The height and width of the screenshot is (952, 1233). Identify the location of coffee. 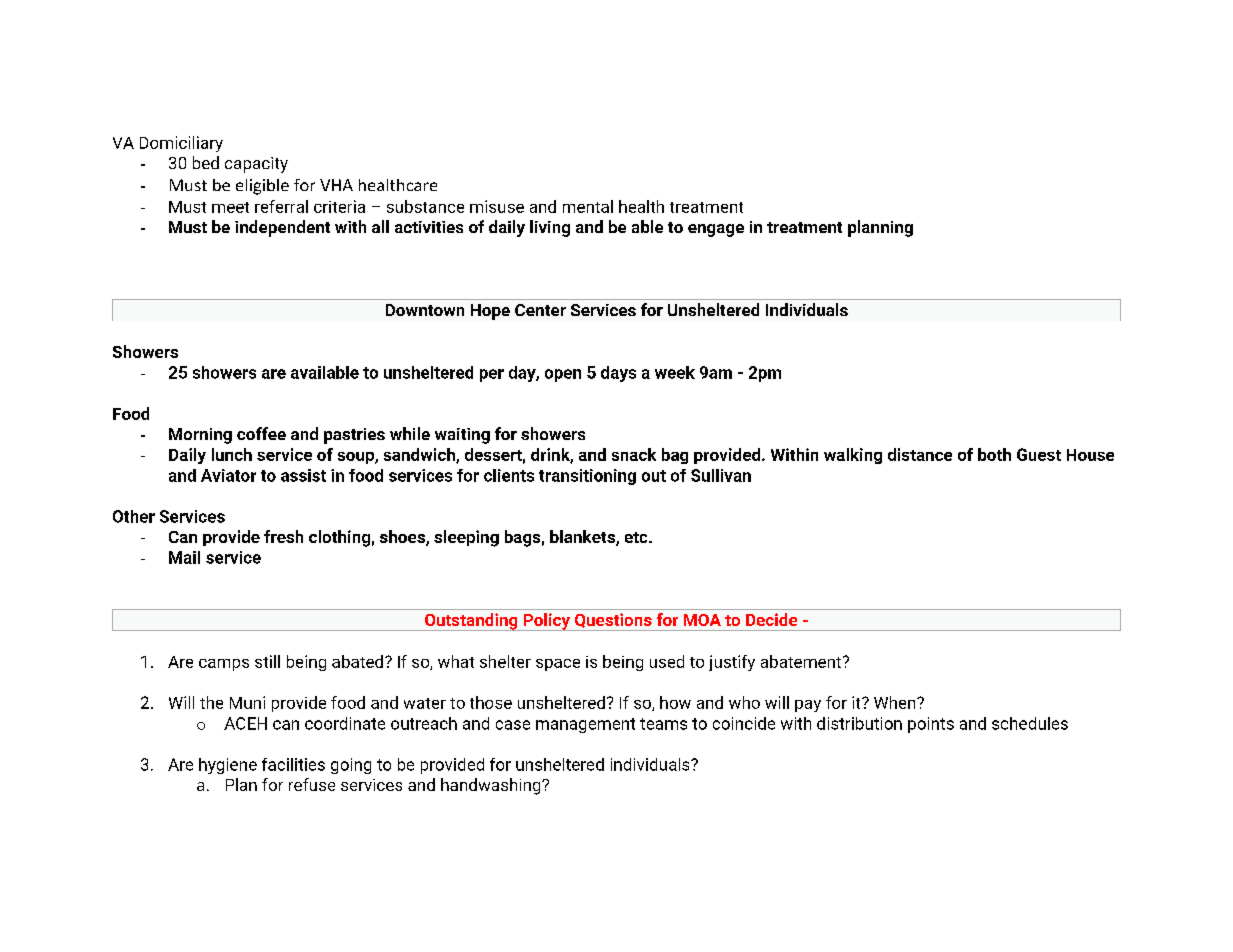
(261, 433).
